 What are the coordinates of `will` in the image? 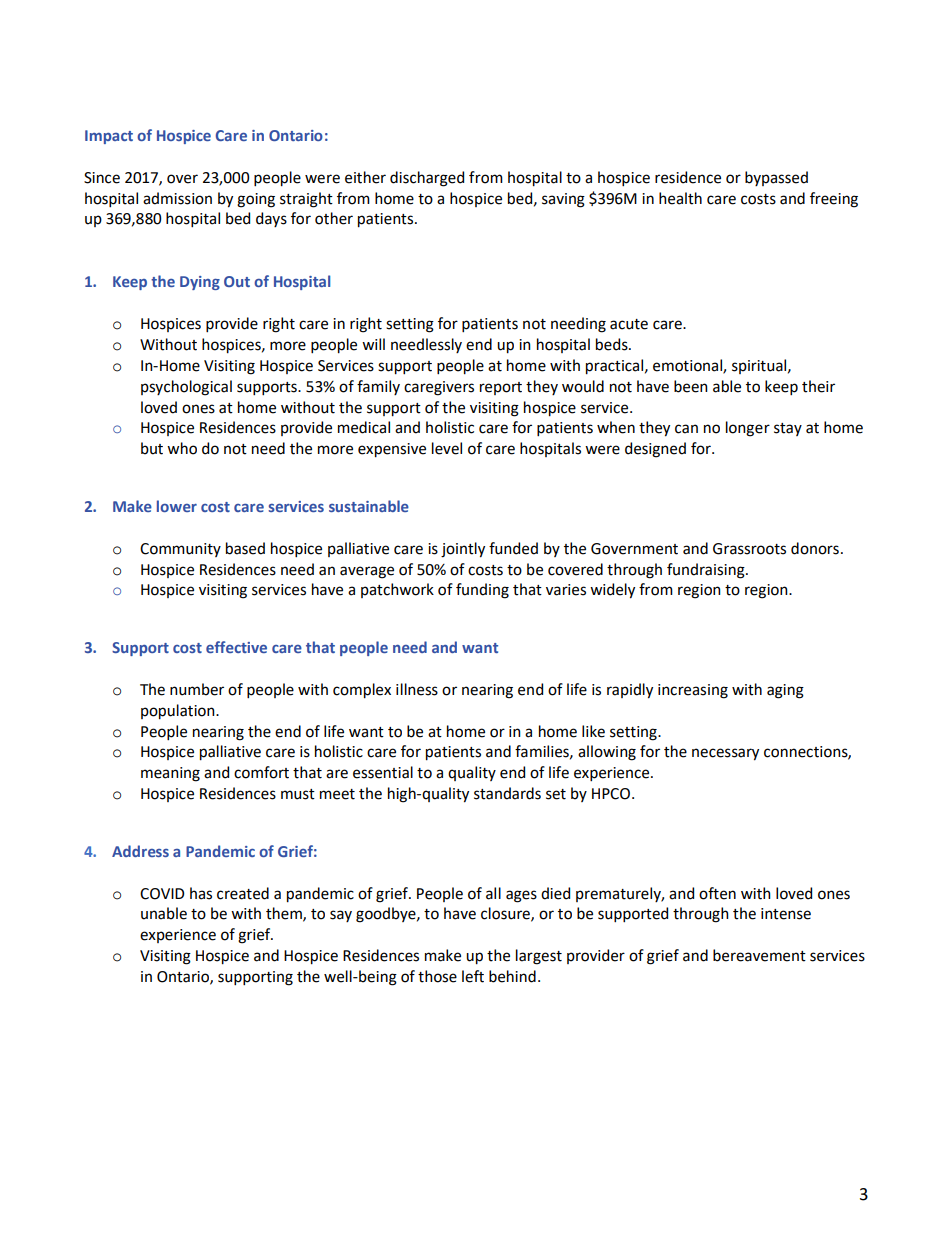 It's located at (373, 344).
